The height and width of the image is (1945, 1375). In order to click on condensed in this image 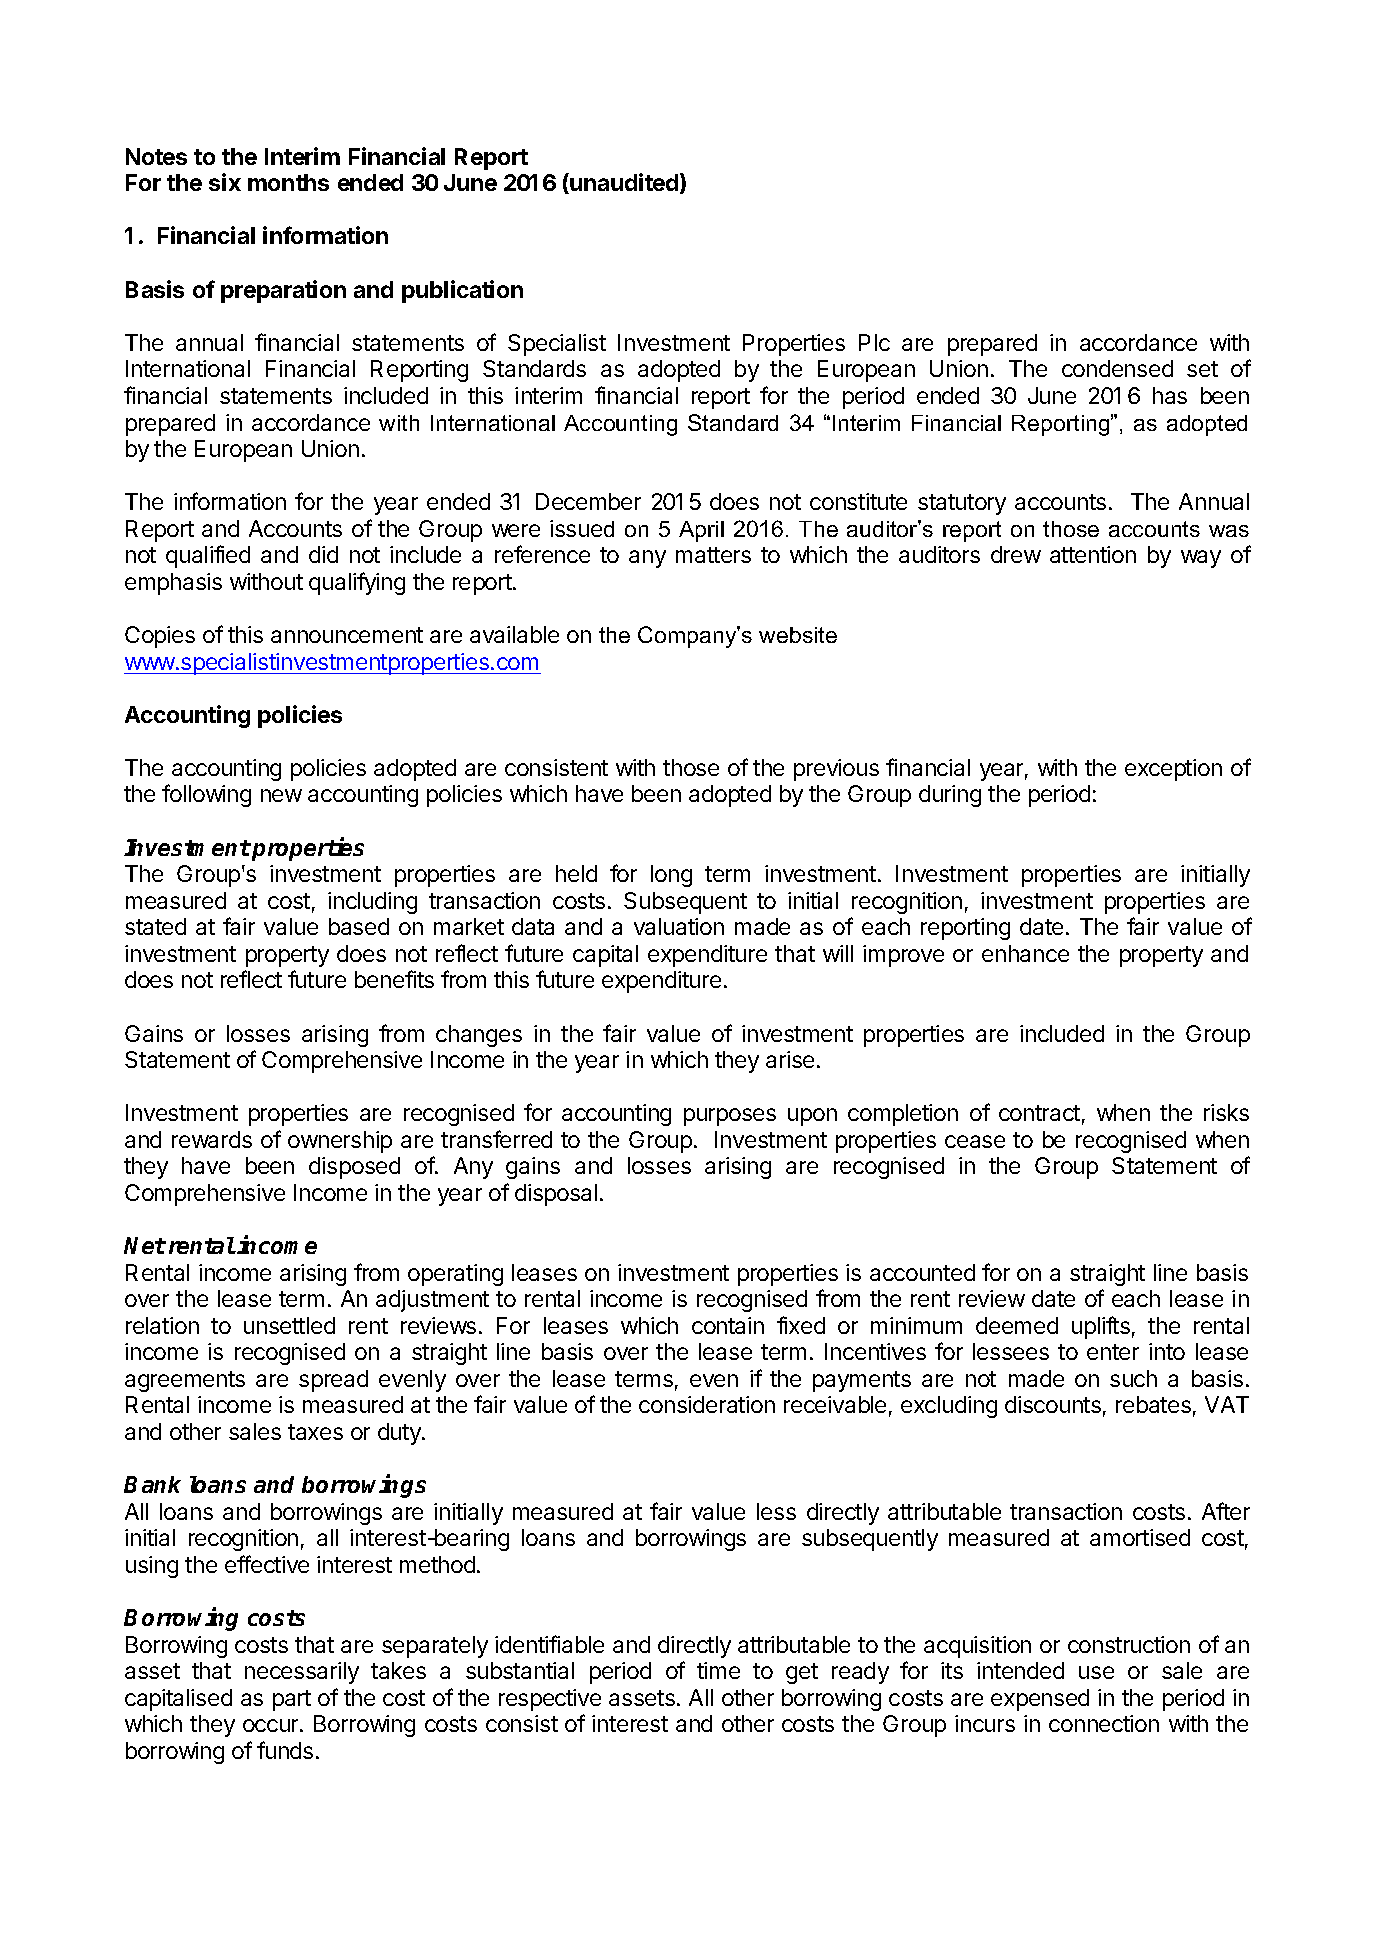, I will do `click(1117, 368)`.
